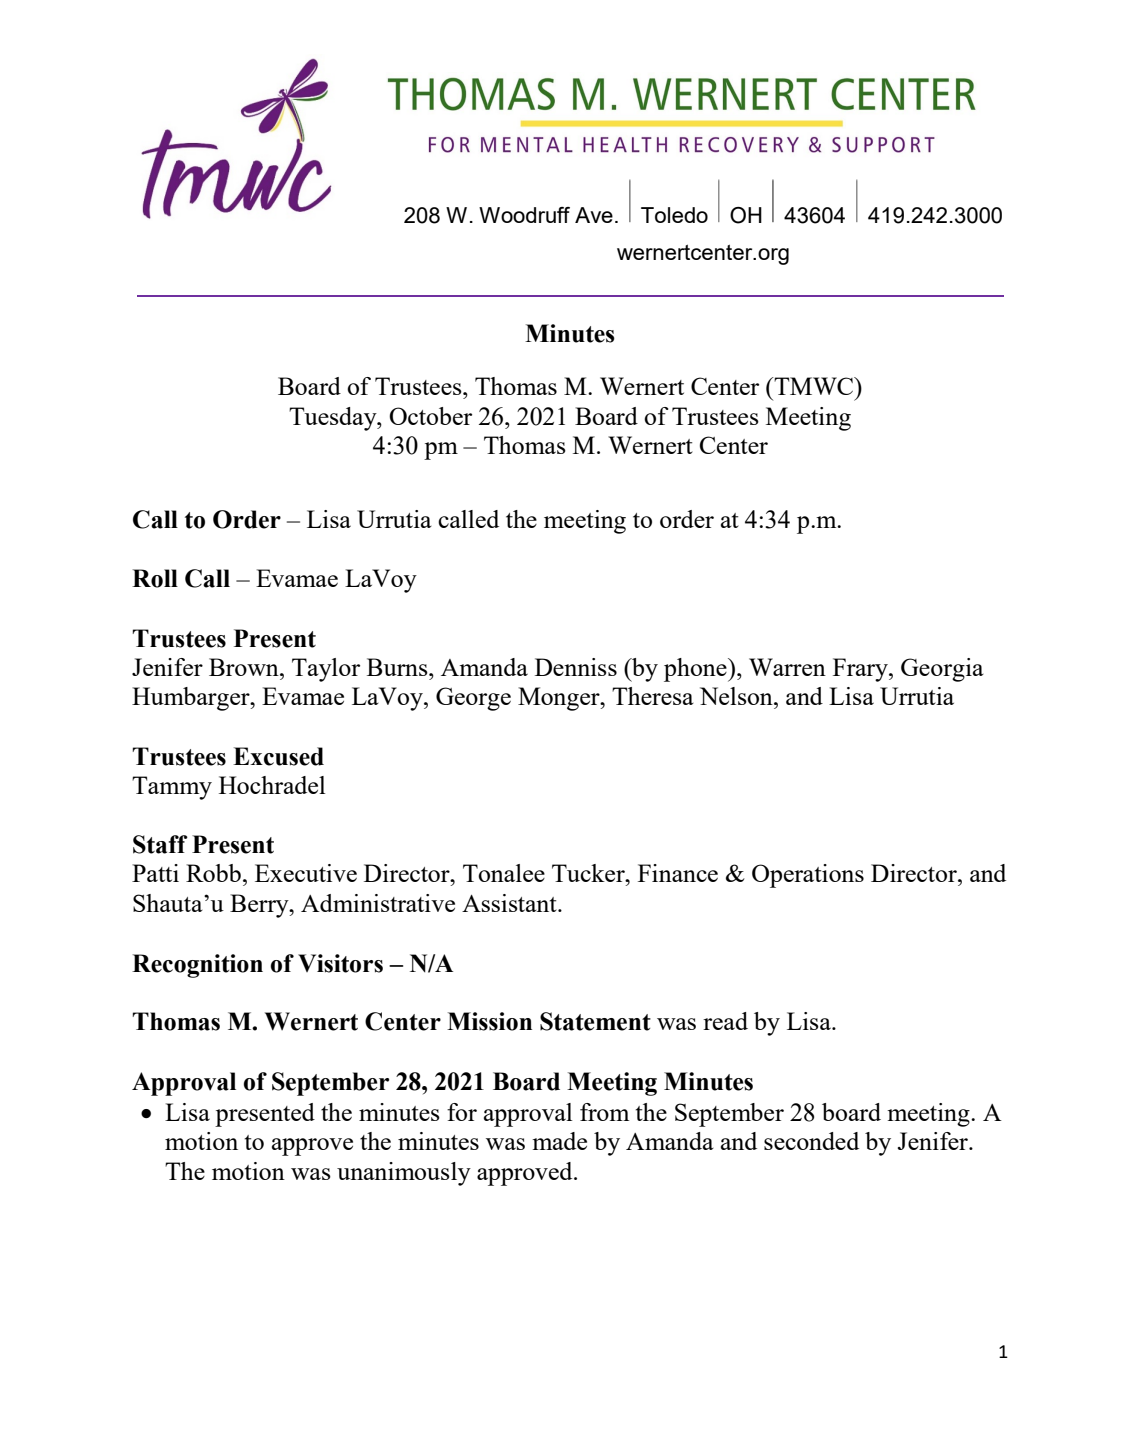 This screenshot has width=1124, height=1454. I want to click on Georgia, so click(942, 670).
